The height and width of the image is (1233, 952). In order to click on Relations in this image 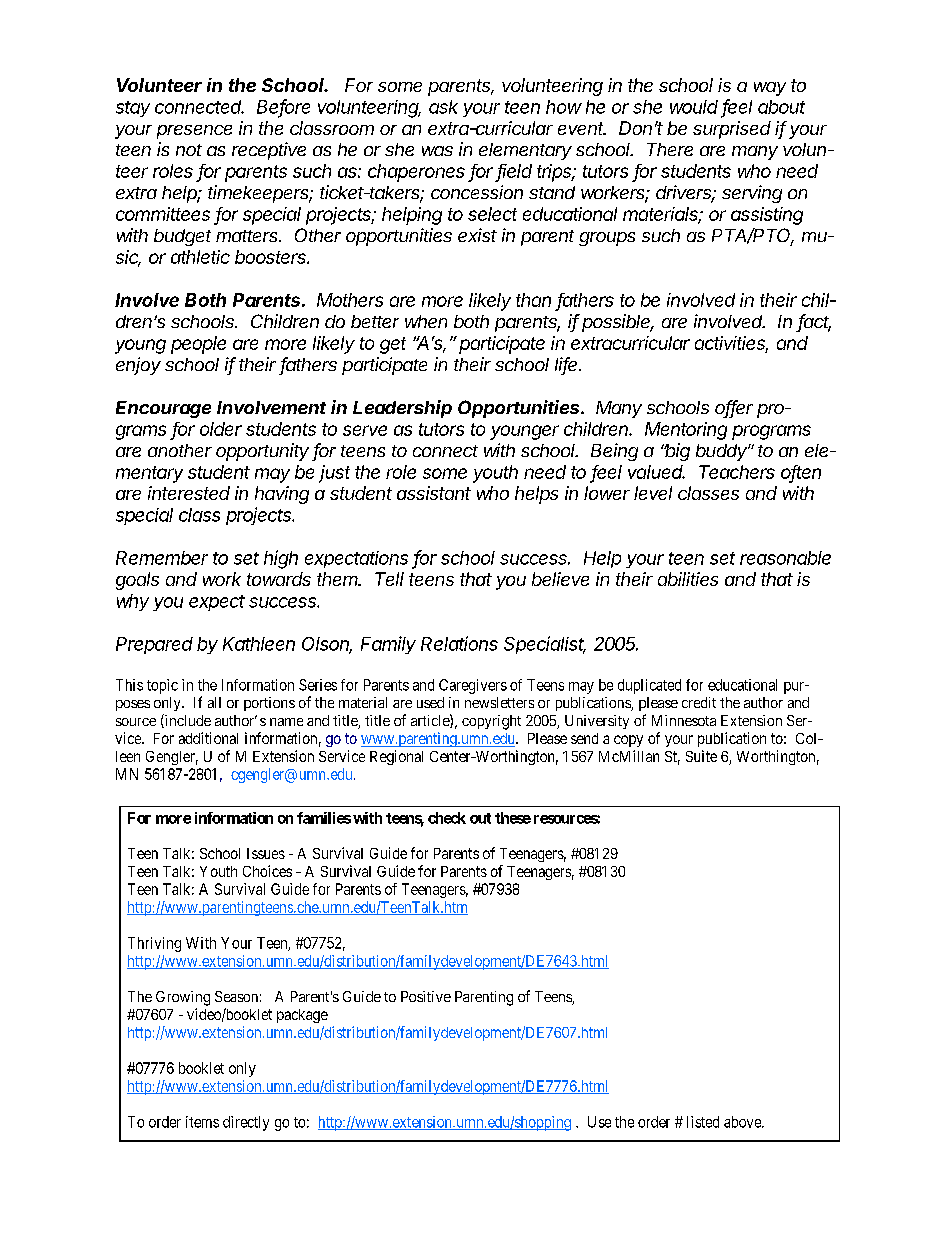, I will do `click(459, 643)`.
